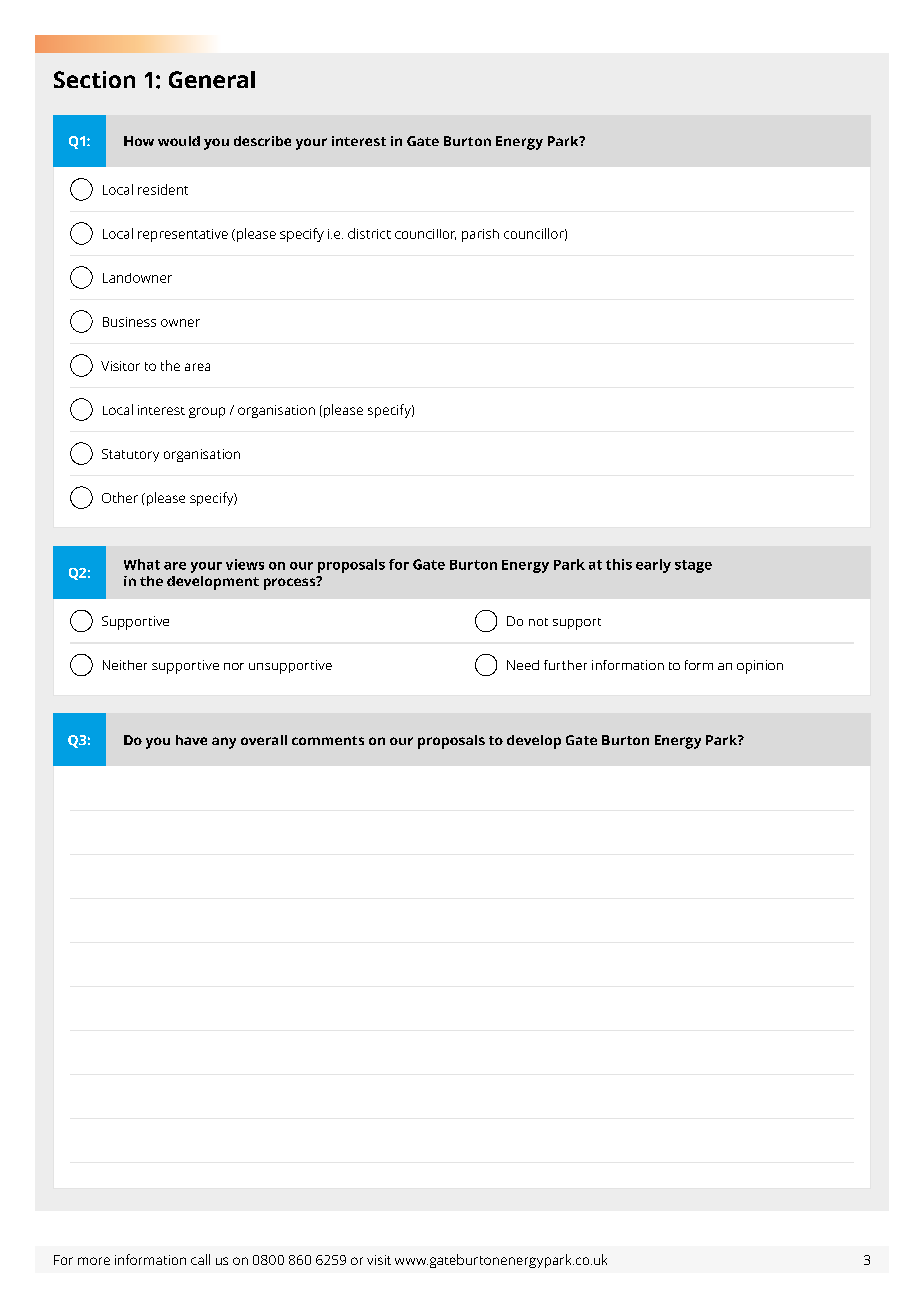 The image size is (924, 1308). What do you see at coordinates (130, 455) in the screenshot?
I see `Statutory` at bounding box center [130, 455].
